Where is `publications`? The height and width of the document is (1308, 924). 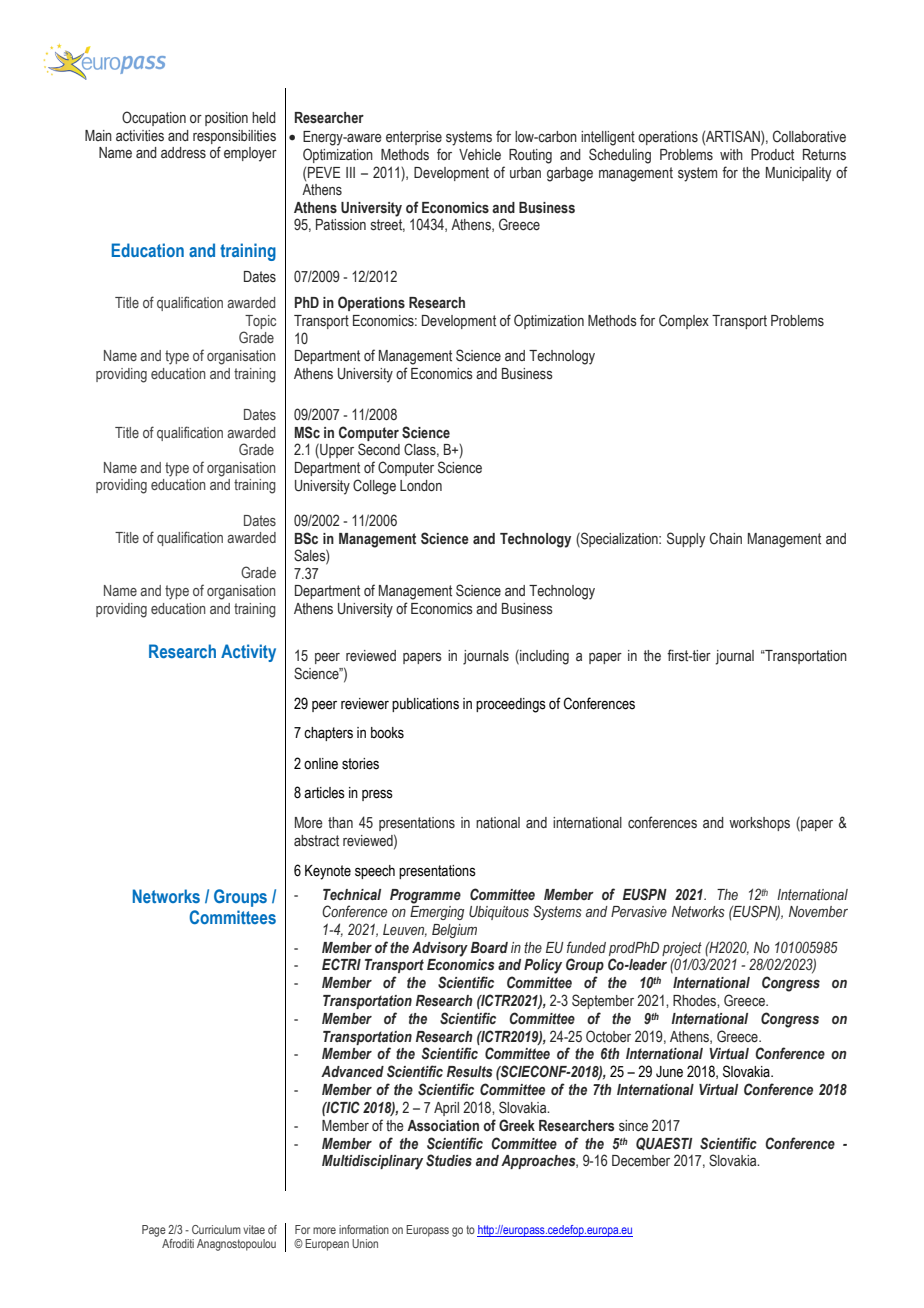
publications is located at coordinates (425, 705).
